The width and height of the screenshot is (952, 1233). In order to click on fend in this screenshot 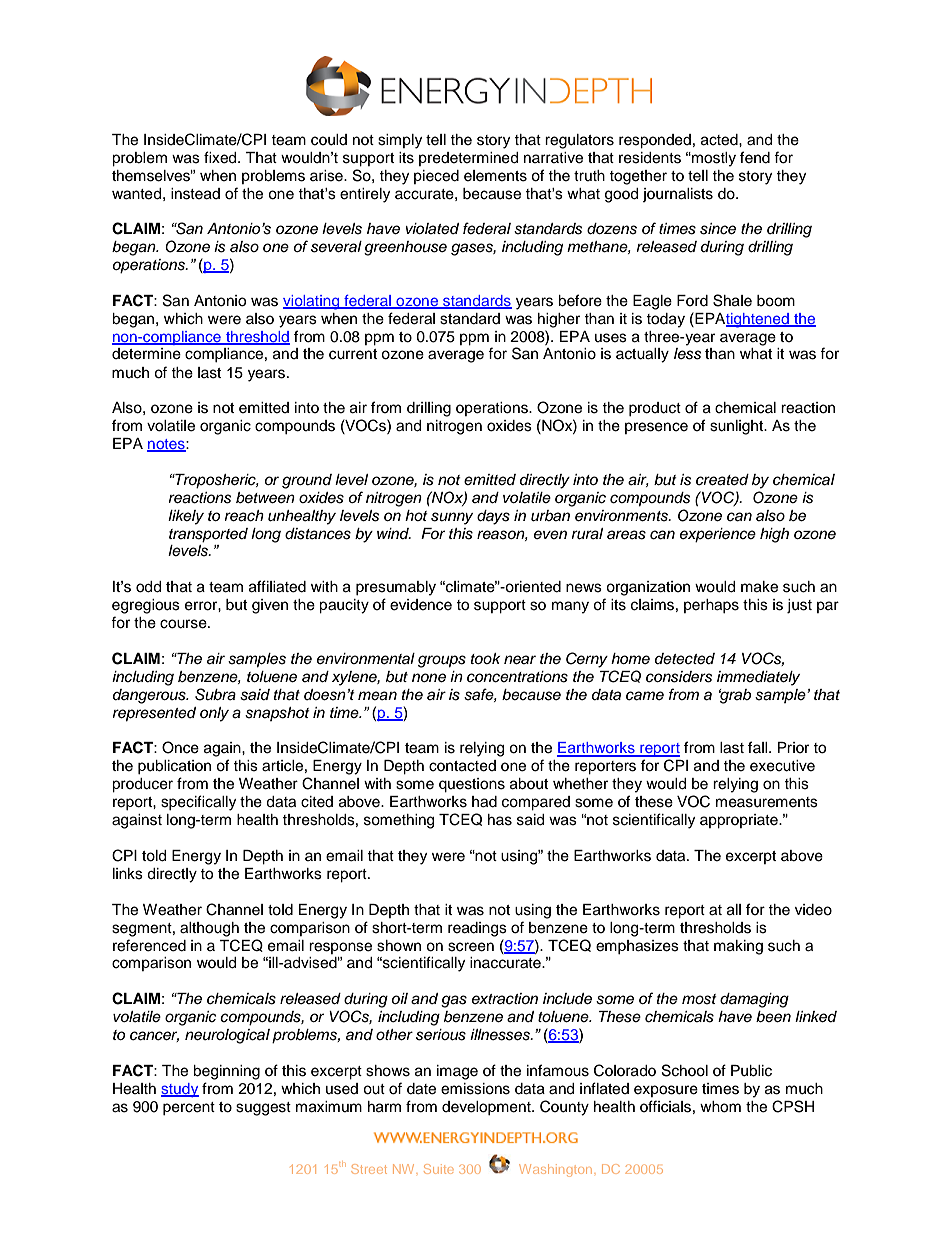, I will do `click(755, 157)`.
